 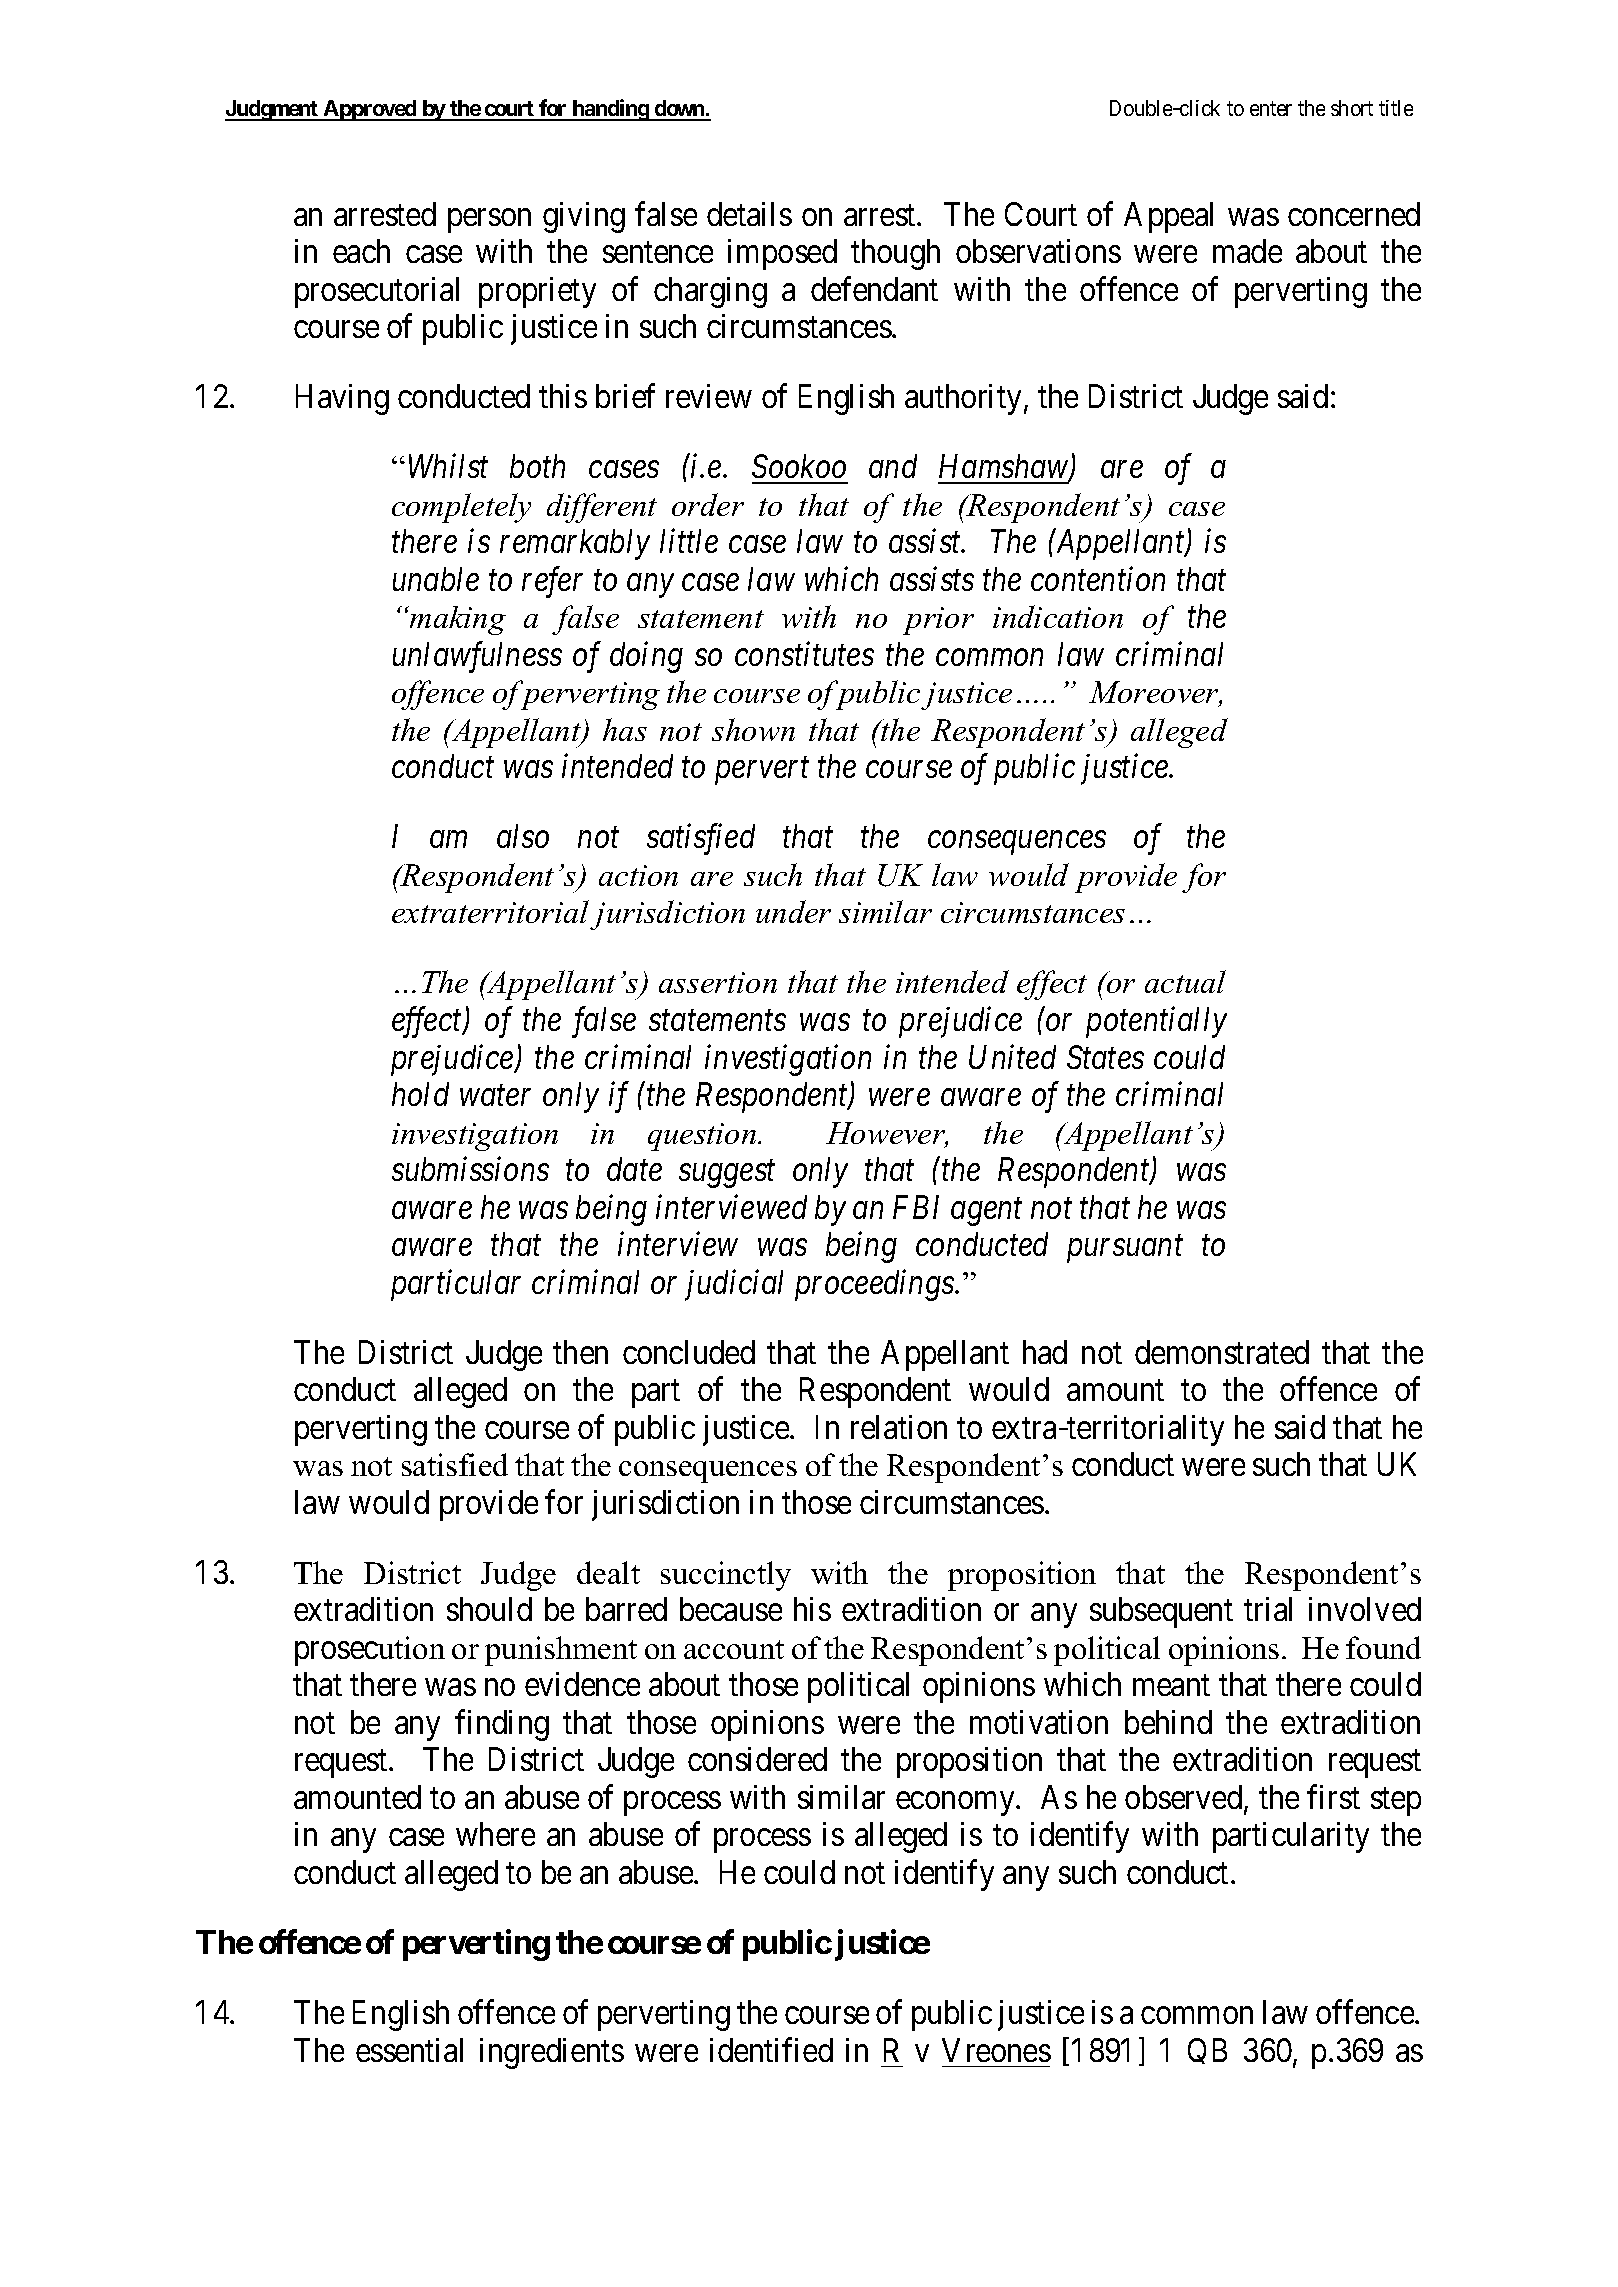 I want to click on enter, so click(x=1271, y=109).
